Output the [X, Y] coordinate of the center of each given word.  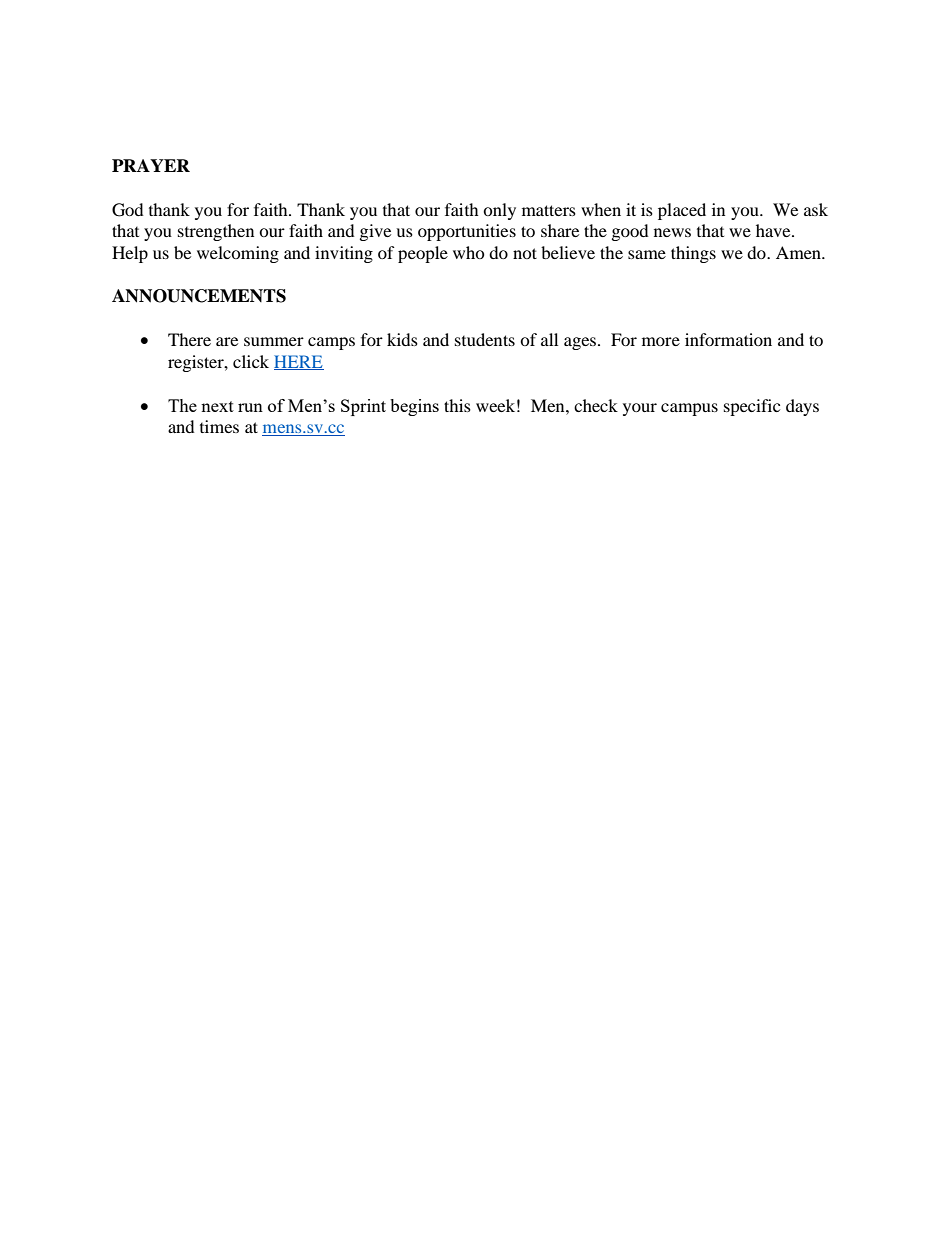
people [423, 254]
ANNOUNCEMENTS [199, 296]
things [693, 254]
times [219, 426]
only [499, 211]
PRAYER [151, 165]
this [457, 405]
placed [682, 211]
